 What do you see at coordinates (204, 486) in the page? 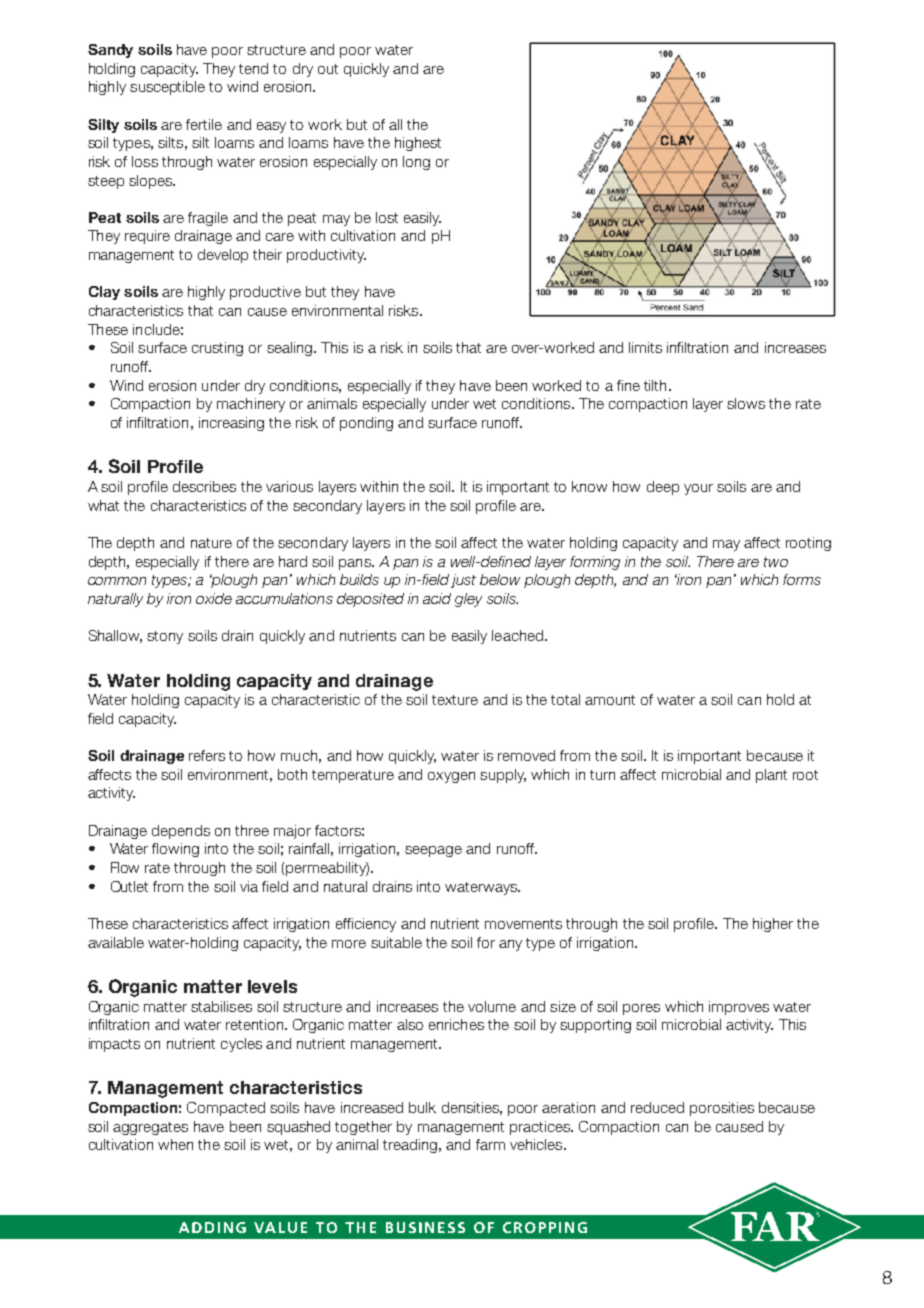
I see `describes` at bounding box center [204, 486].
